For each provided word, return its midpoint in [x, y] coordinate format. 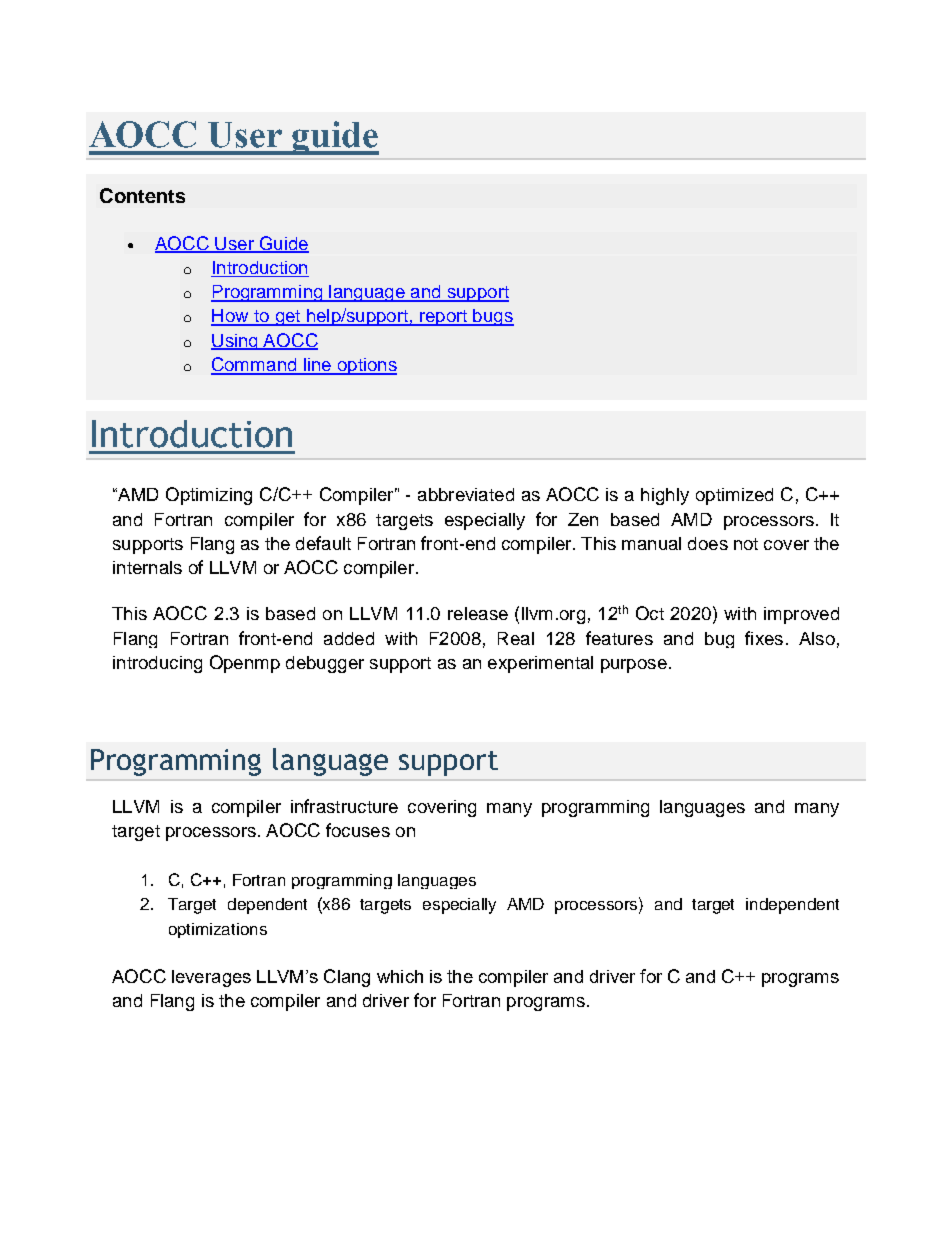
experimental [540, 664]
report [443, 318]
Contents [142, 195]
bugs [492, 317]
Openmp [245, 664]
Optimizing [209, 496]
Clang [347, 978]
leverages [211, 978]
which [400, 976]
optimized [734, 496]
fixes [764, 638]
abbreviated [466, 494]
